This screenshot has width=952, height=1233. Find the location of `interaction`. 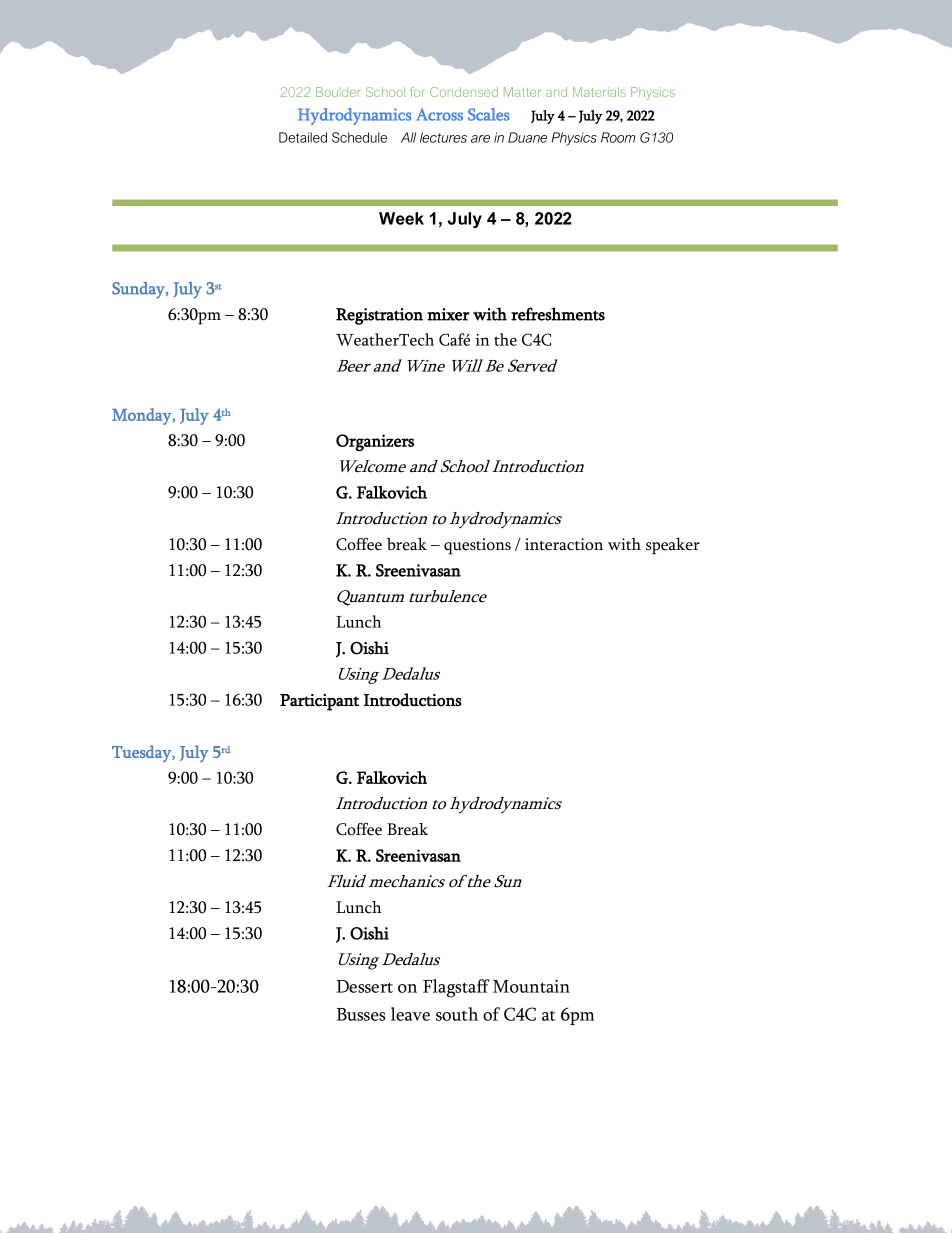

interaction is located at coordinates (564, 544).
